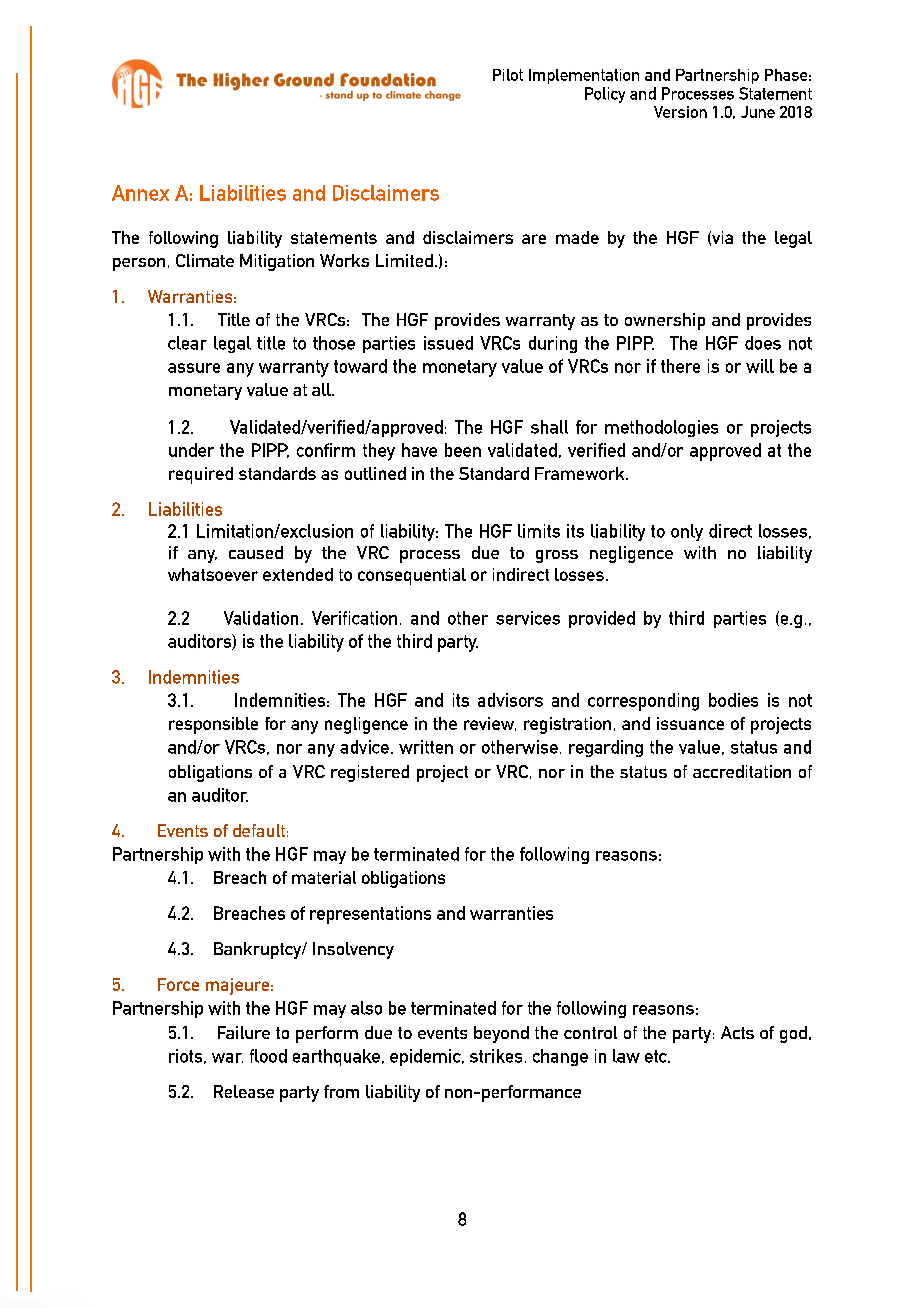 The height and width of the image is (1308, 924). What do you see at coordinates (463, 450) in the image?
I see `been` at bounding box center [463, 450].
